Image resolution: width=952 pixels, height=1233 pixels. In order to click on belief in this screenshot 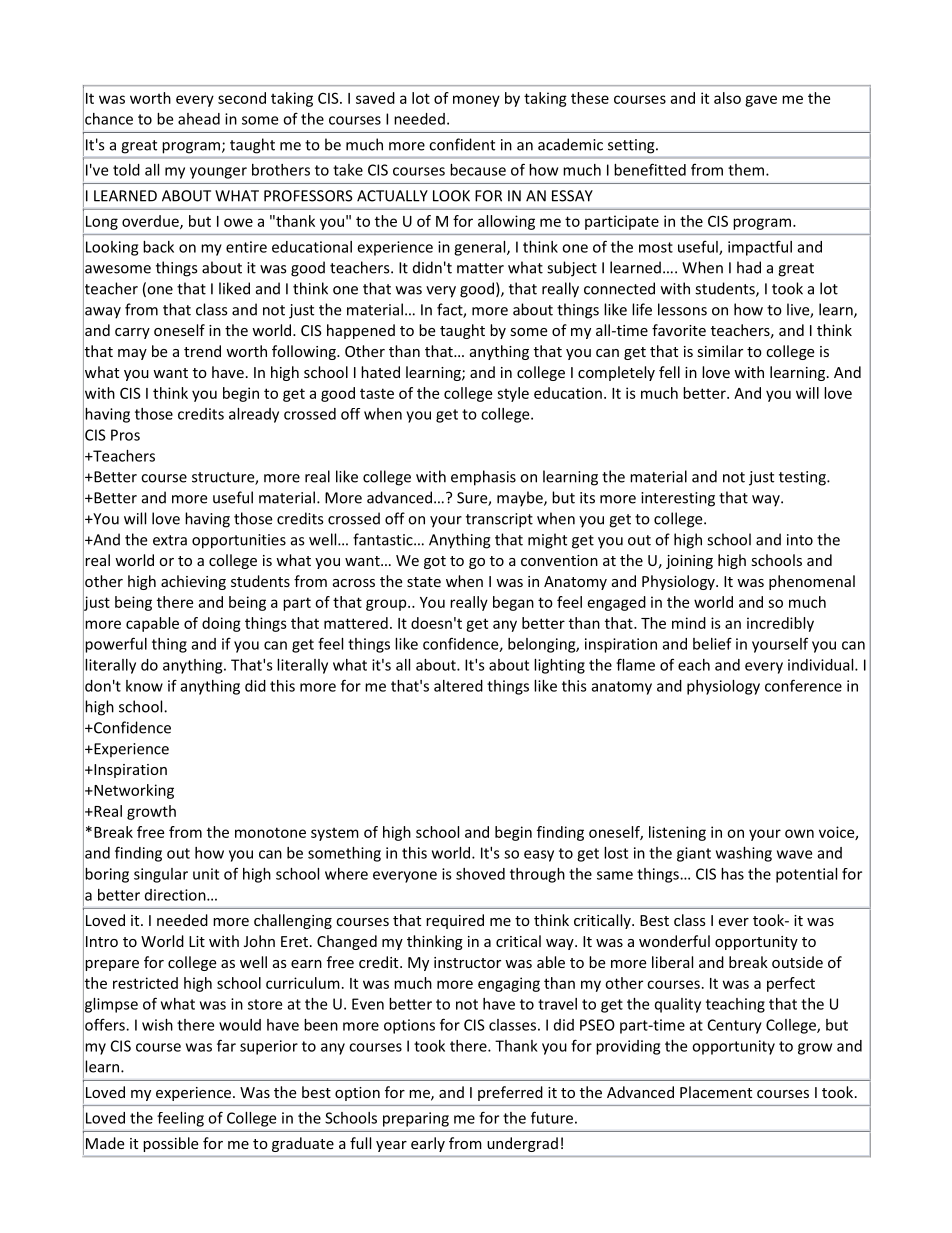, I will do `click(712, 643)`.
